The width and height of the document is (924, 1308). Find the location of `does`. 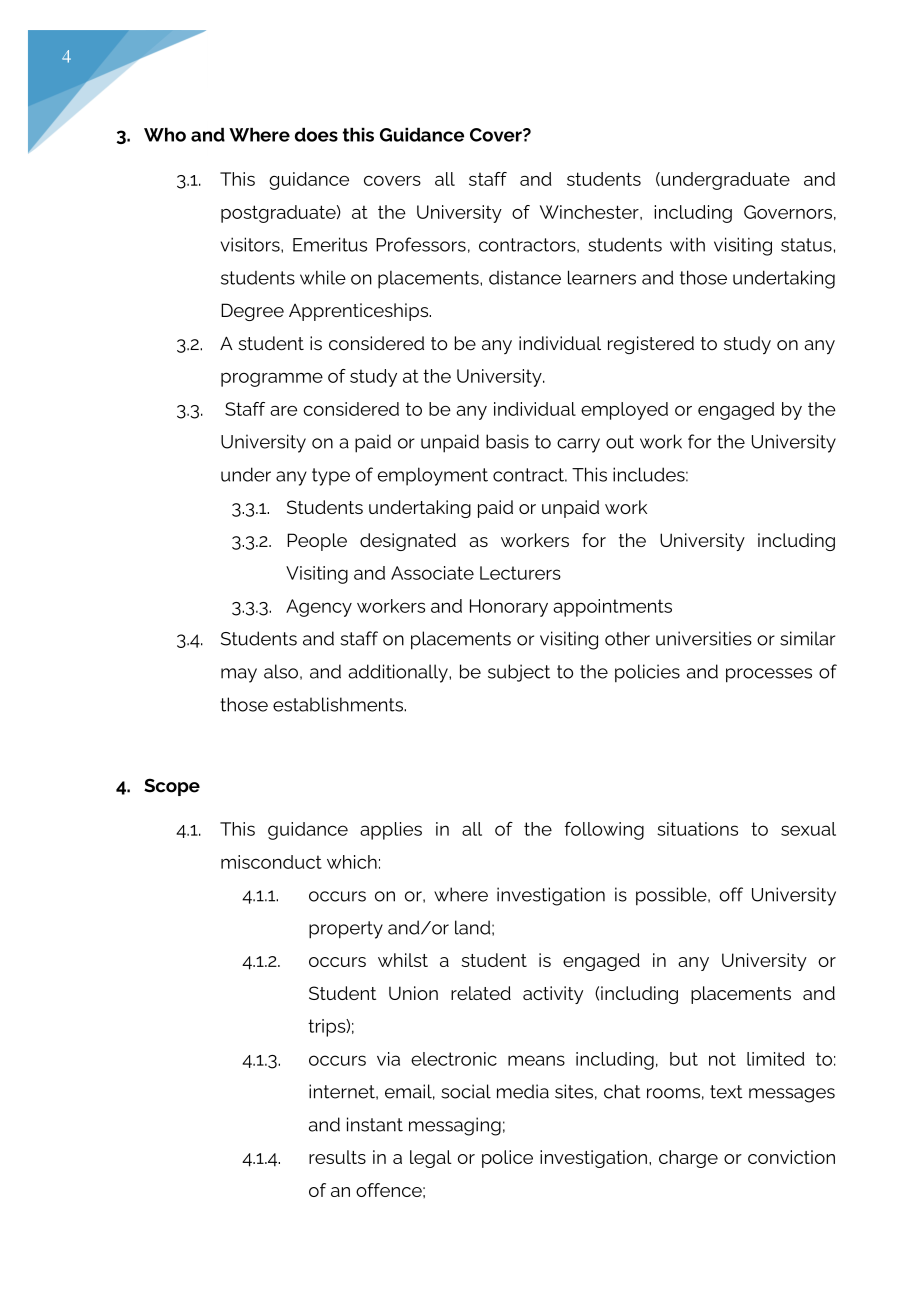

does is located at coordinates (316, 134).
